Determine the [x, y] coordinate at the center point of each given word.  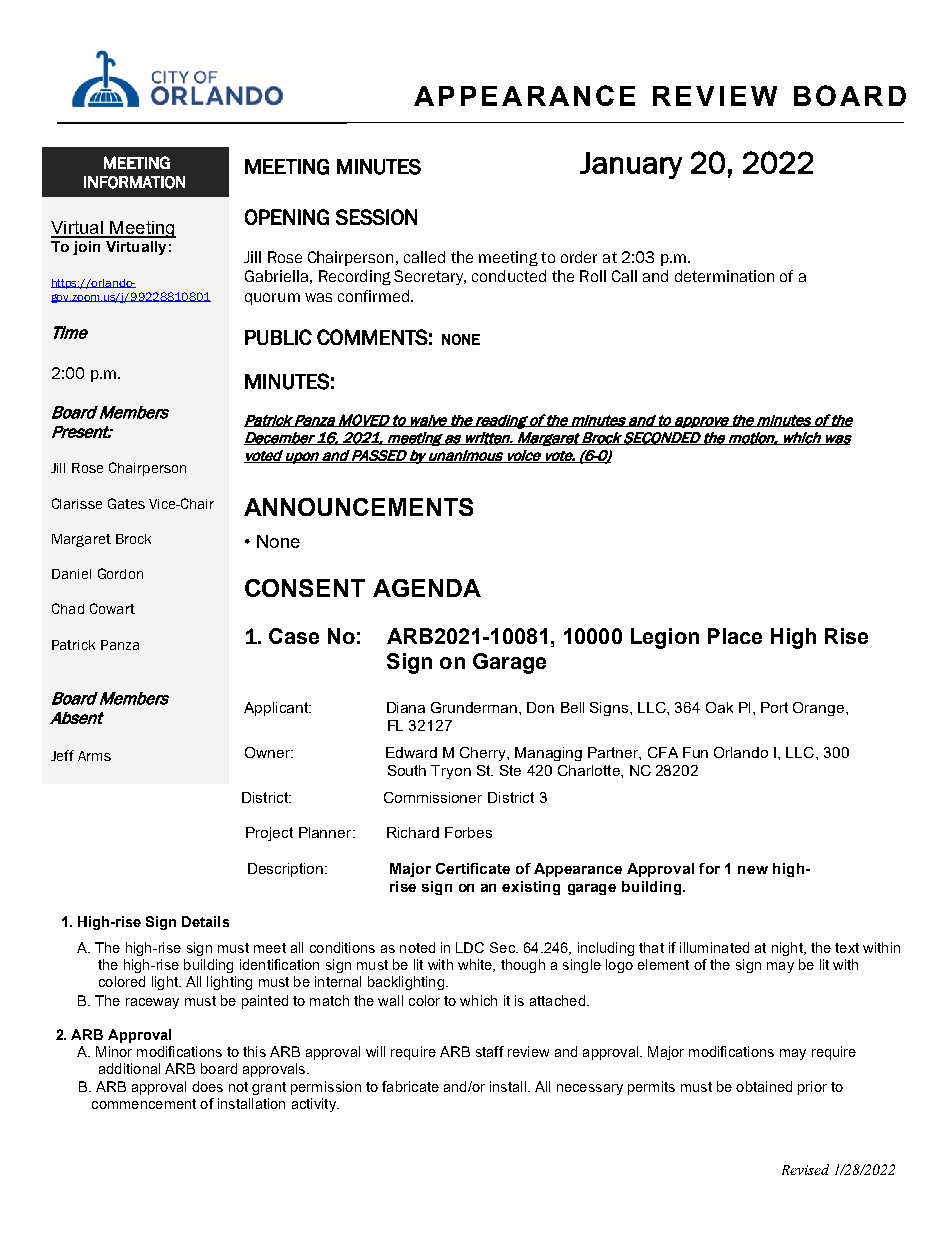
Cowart [112, 608]
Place [735, 636]
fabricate [410, 1086]
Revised [805, 1169]
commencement [144, 1104]
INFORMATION [134, 182]
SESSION [376, 217]
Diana [406, 707]
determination [724, 276]
